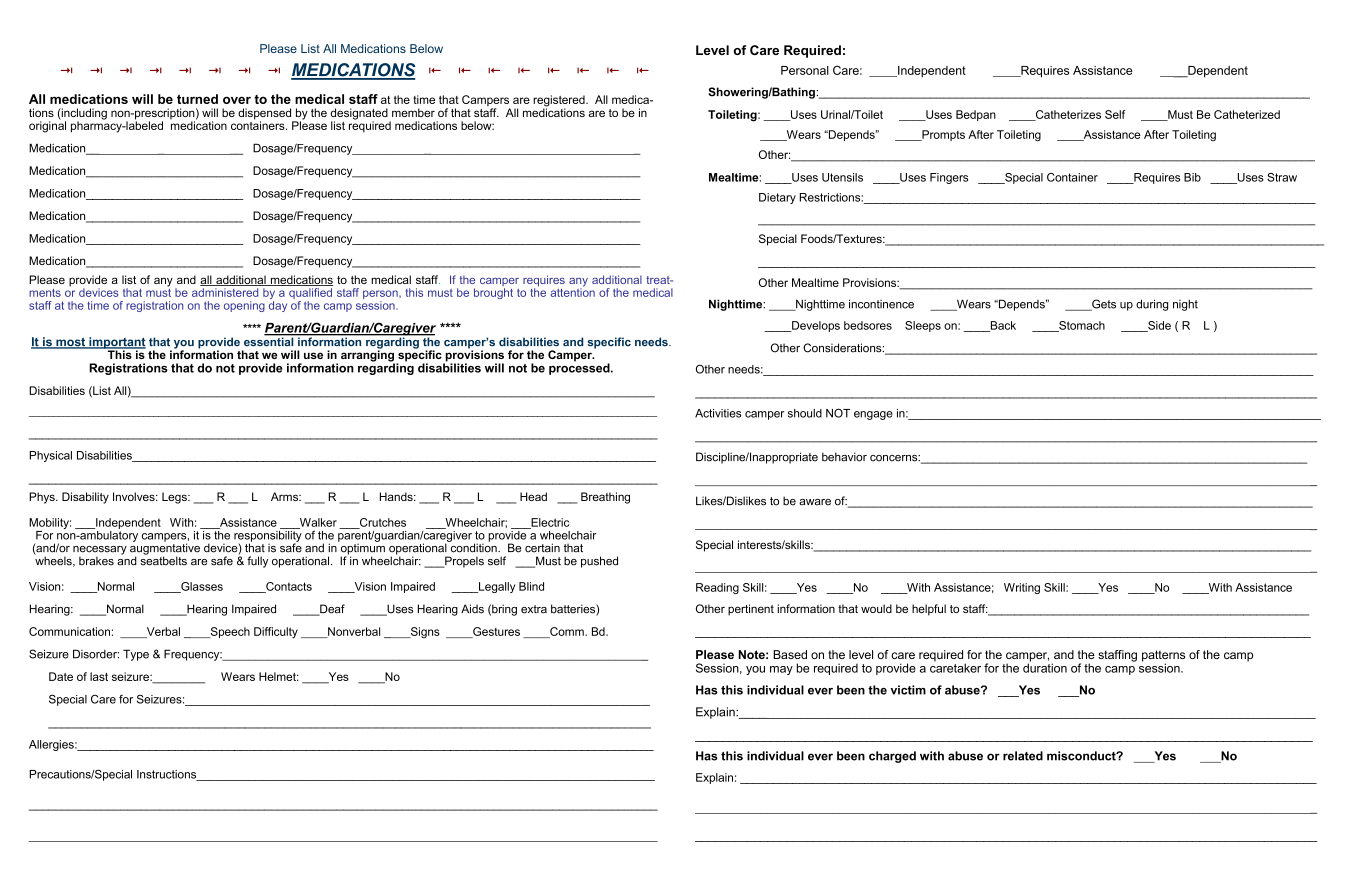 The width and height of the screenshot is (1372, 887). What do you see at coordinates (873, 415) in the screenshot?
I see `engage` at bounding box center [873, 415].
